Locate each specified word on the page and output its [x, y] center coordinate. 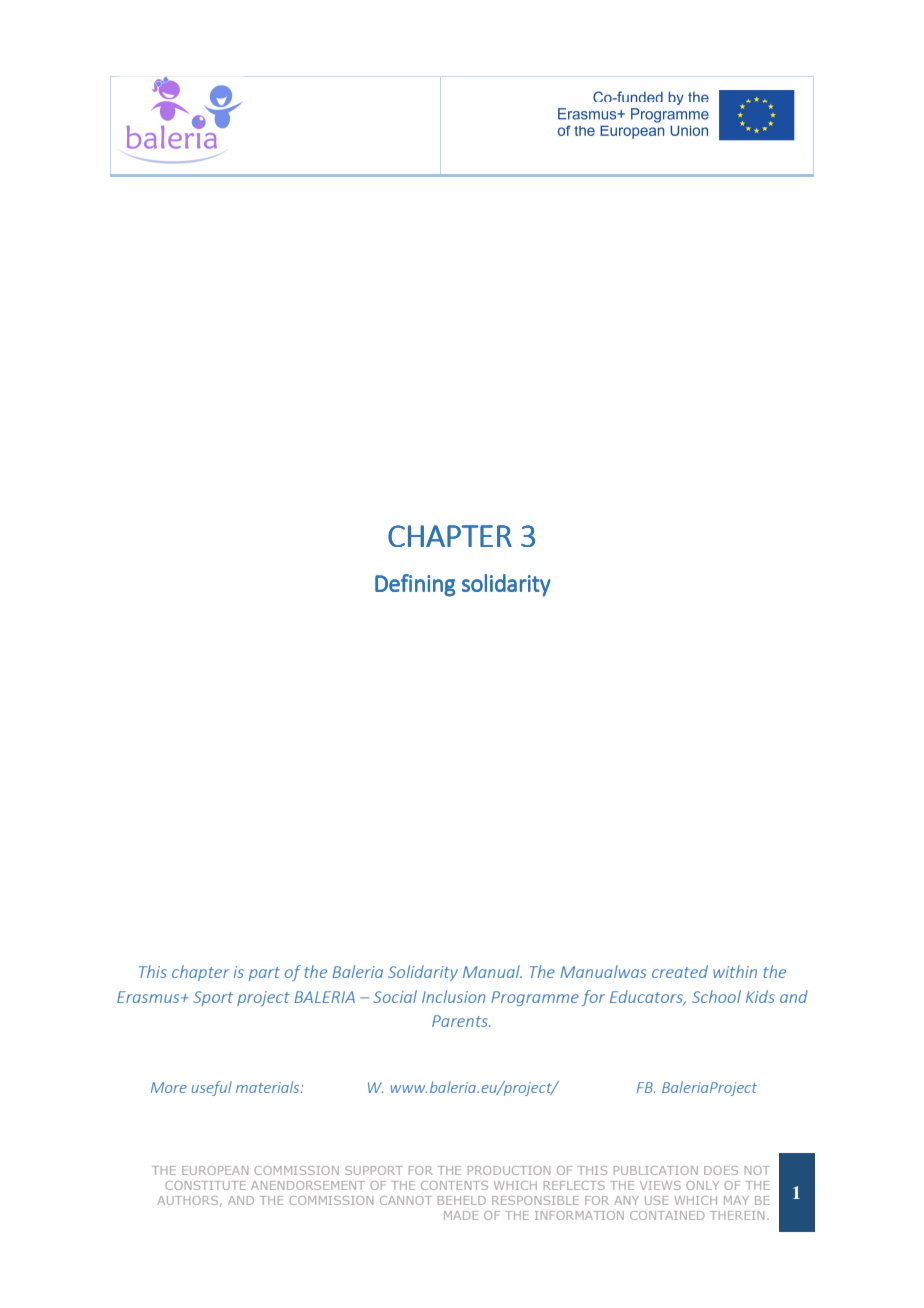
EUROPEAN [215, 1170]
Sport [213, 998]
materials [269, 1087]
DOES [721, 1170]
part [264, 974]
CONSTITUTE [205, 1185]
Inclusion [454, 996]
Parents [461, 1021]
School [716, 996]
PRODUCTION [509, 1170]
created [680, 971]
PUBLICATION [656, 1170]
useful [212, 1088]
